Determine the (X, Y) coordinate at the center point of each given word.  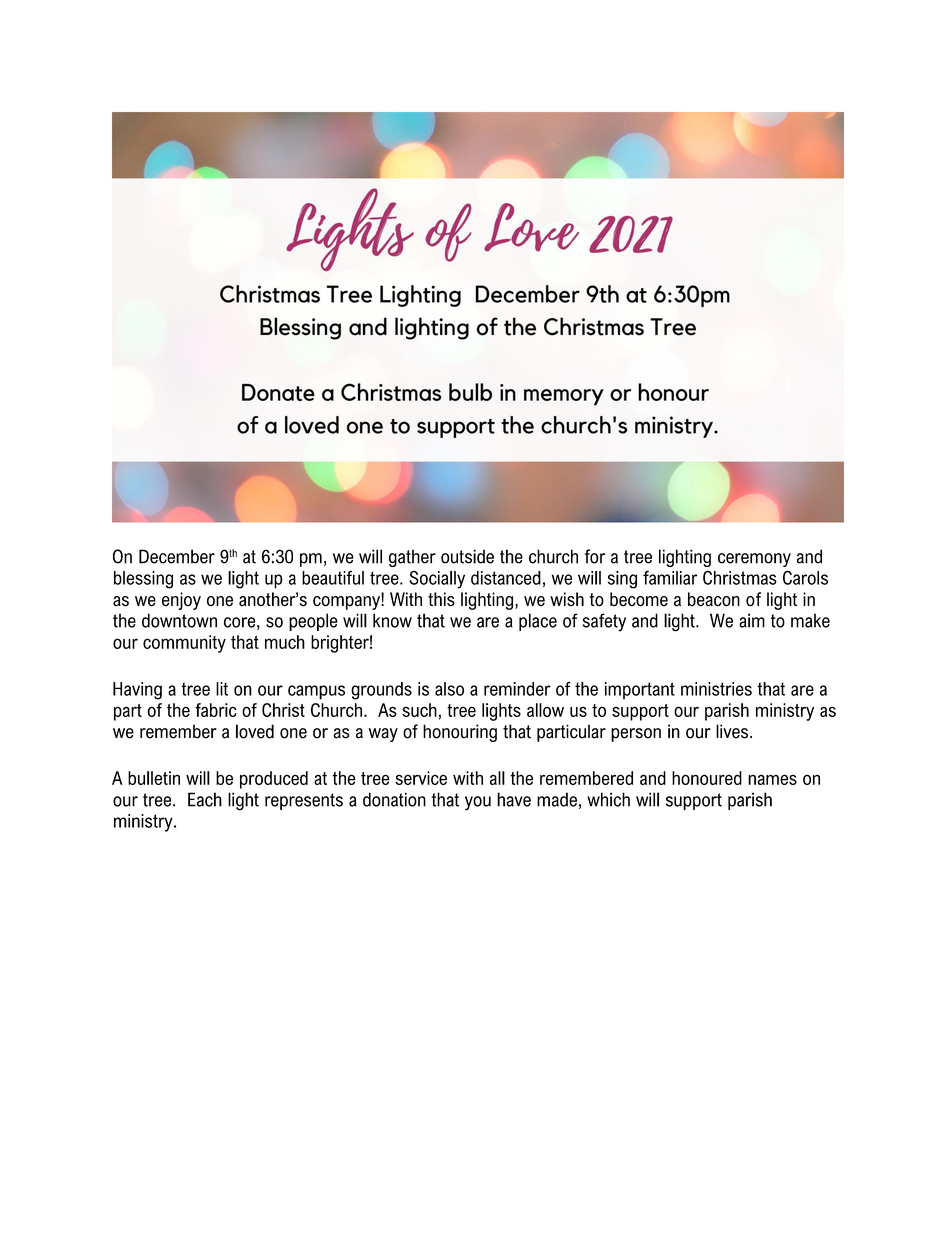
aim (752, 620)
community (184, 644)
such (419, 710)
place (538, 622)
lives (732, 731)
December (177, 556)
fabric (216, 710)
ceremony (754, 560)
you (478, 803)
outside (467, 556)
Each (205, 799)
